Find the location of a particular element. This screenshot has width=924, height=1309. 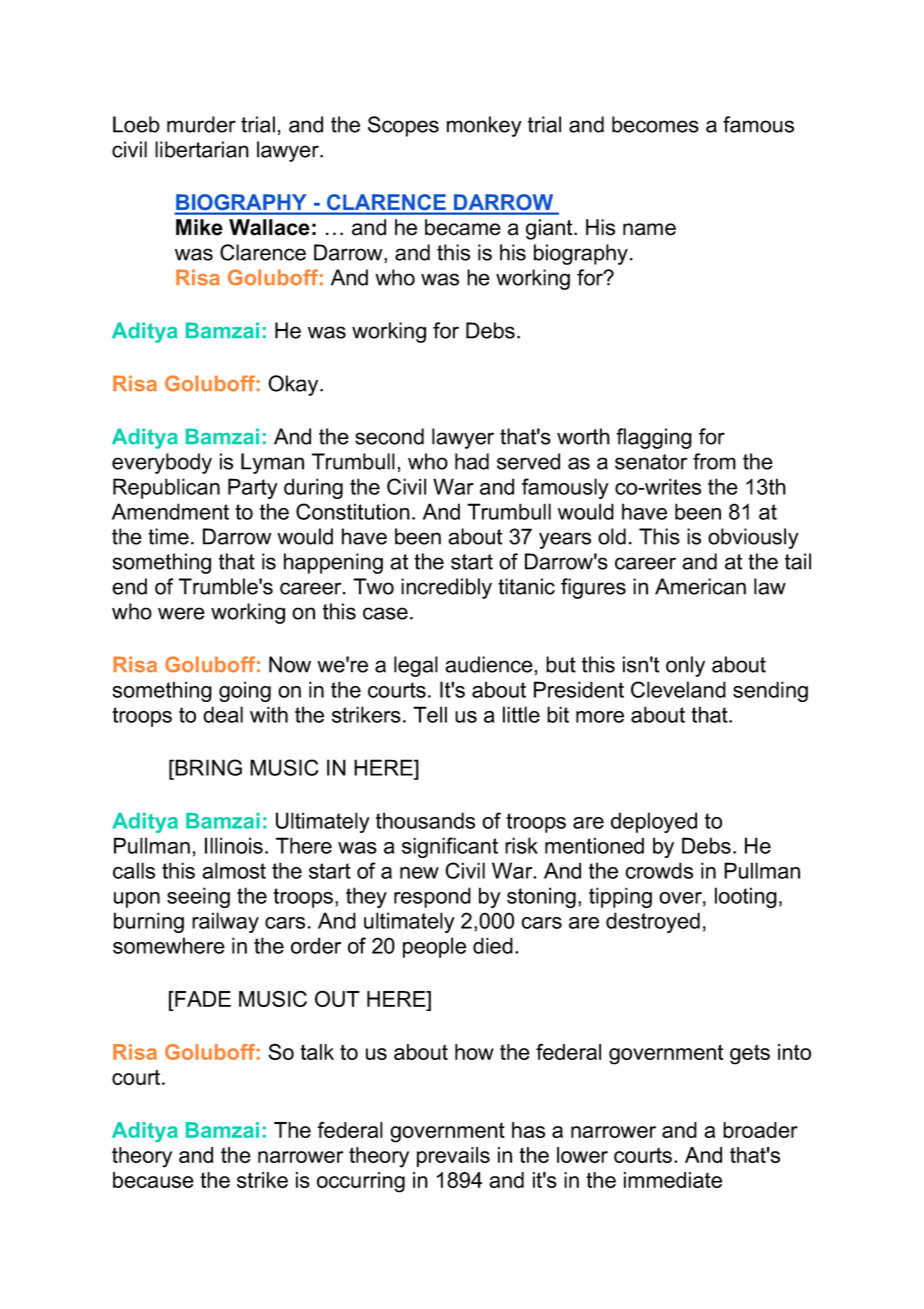

becomes is located at coordinates (655, 124).
